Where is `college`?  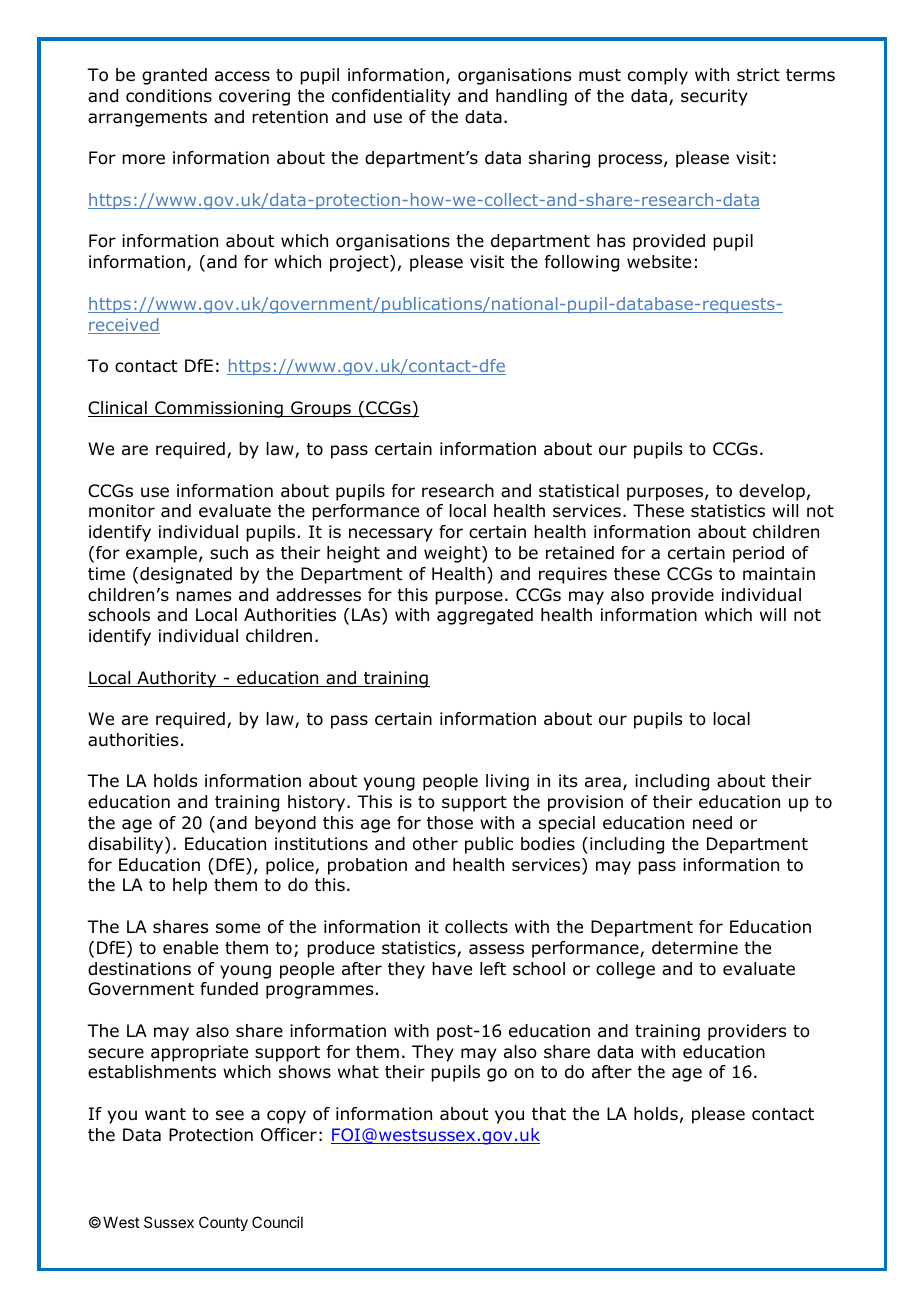 college is located at coordinates (625, 970).
